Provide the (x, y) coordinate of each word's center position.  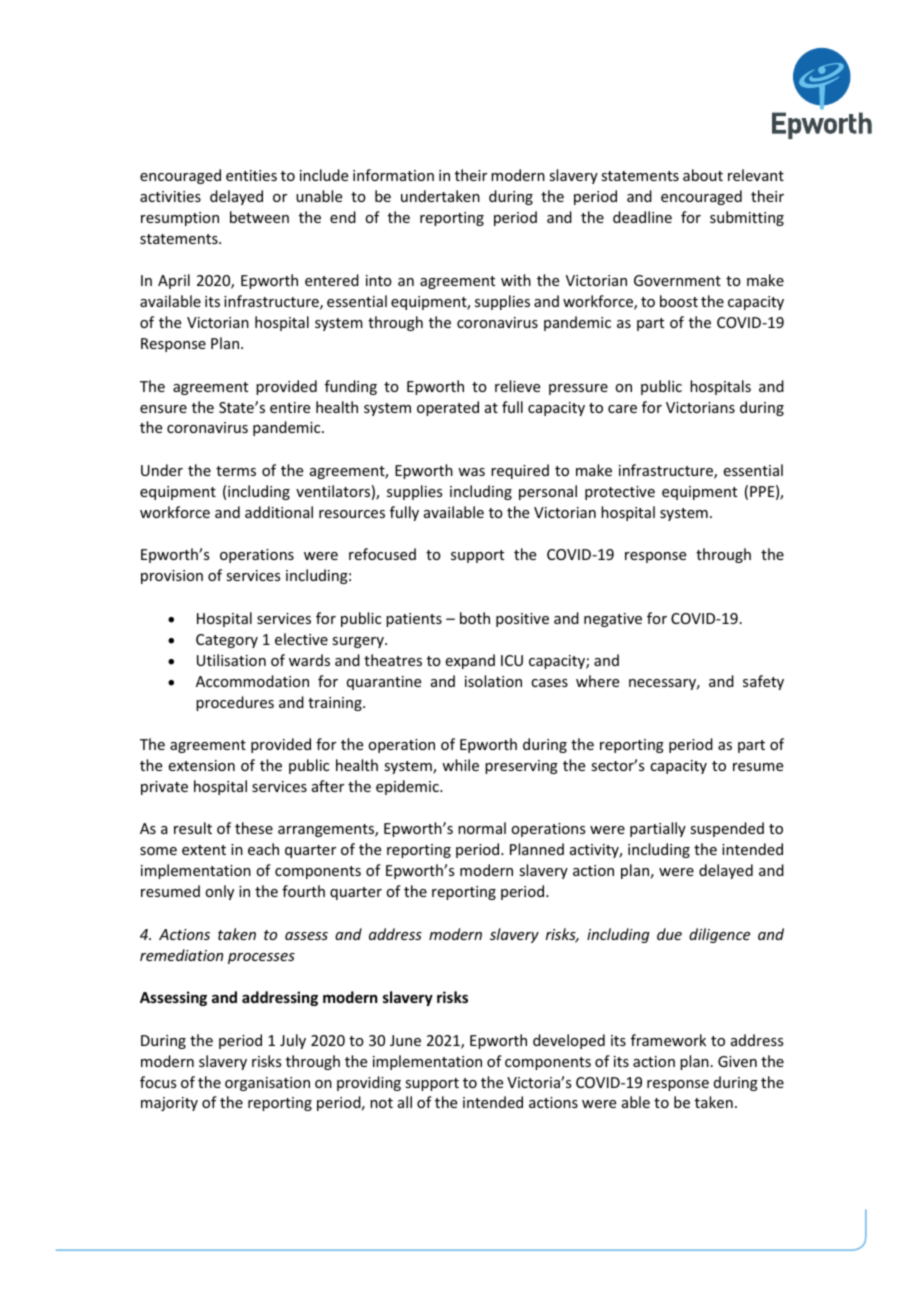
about (703, 175)
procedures (235, 703)
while (460, 765)
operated (448, 408)
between (259, 217)
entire (290, 407)
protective (620, 493)
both (475, 618)
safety (763, 682)
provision (172, 577)
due (669, 934)
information (393, 175)
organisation (267, 1084)
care (622, 409)
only (219, 892)
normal (482, 828)
